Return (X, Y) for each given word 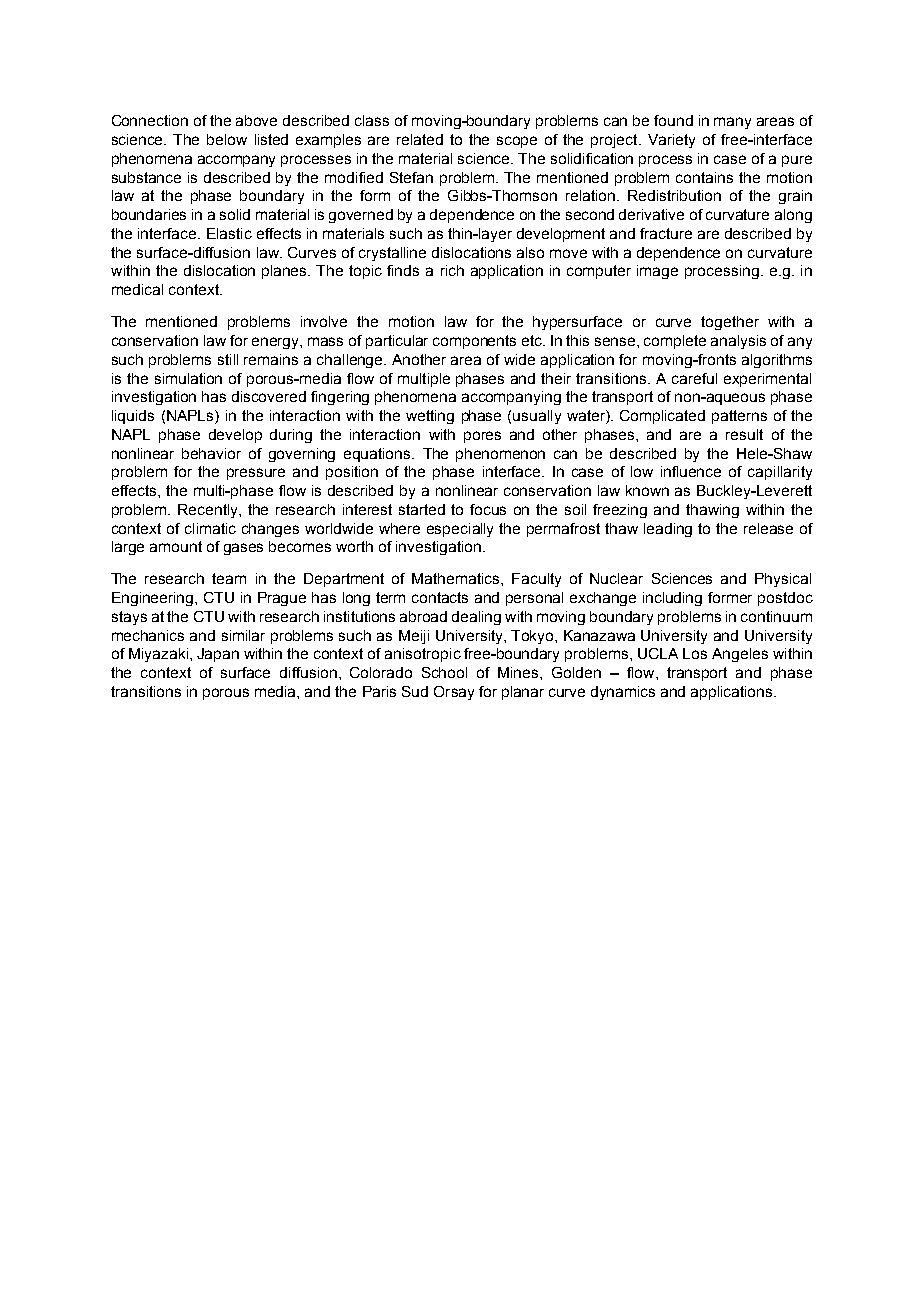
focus (488, 509)
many (732, 123)
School (444, 672)
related (420, 139)
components (474, 342)
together (730, 323)
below (227, 139)
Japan (218, 655)
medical (137, 289)
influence (691, 471)
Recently (209, 511)
